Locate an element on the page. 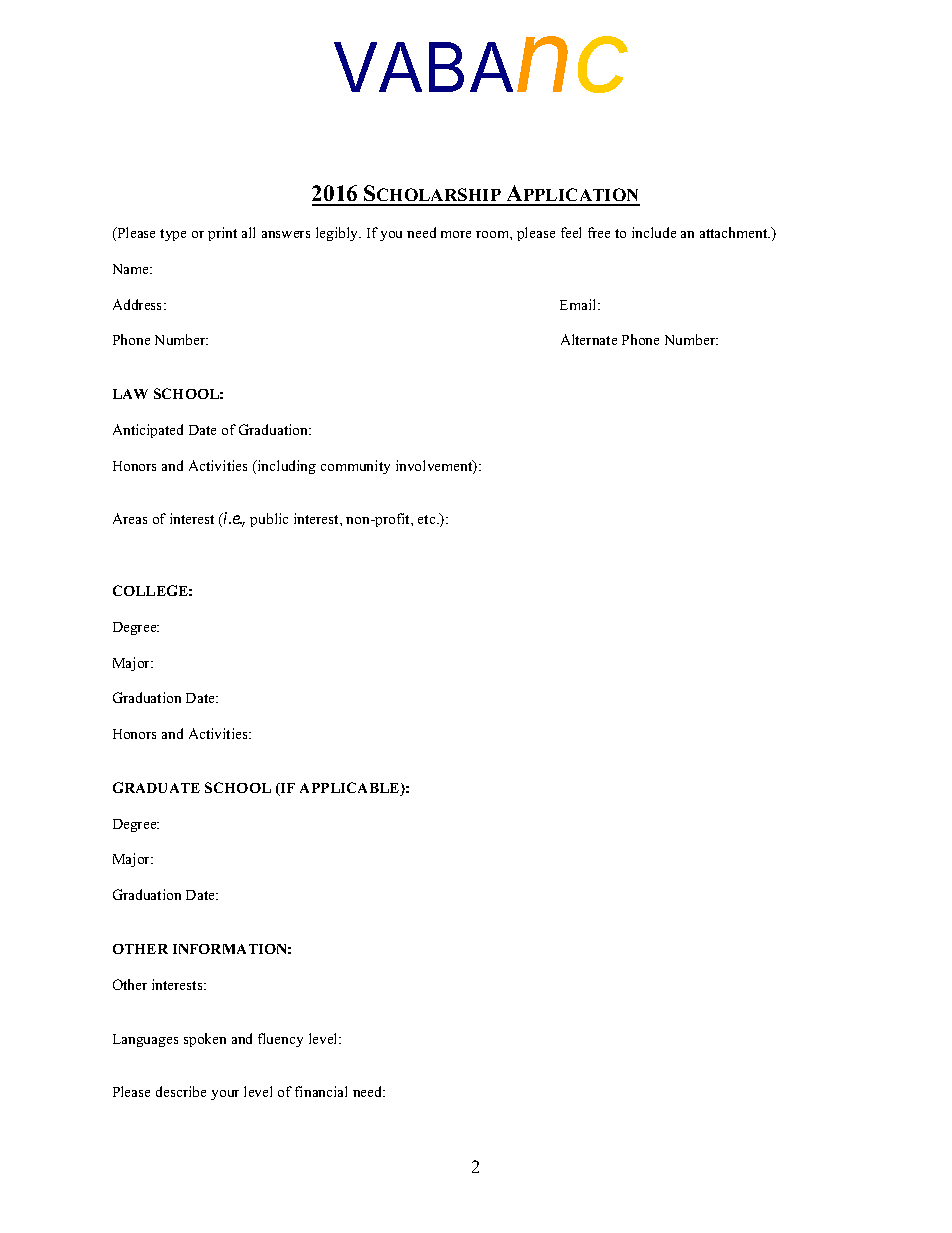 Image resolution: width=952 pixels, height=1233 pixels. describe is located at coordinates (181, 1091).
